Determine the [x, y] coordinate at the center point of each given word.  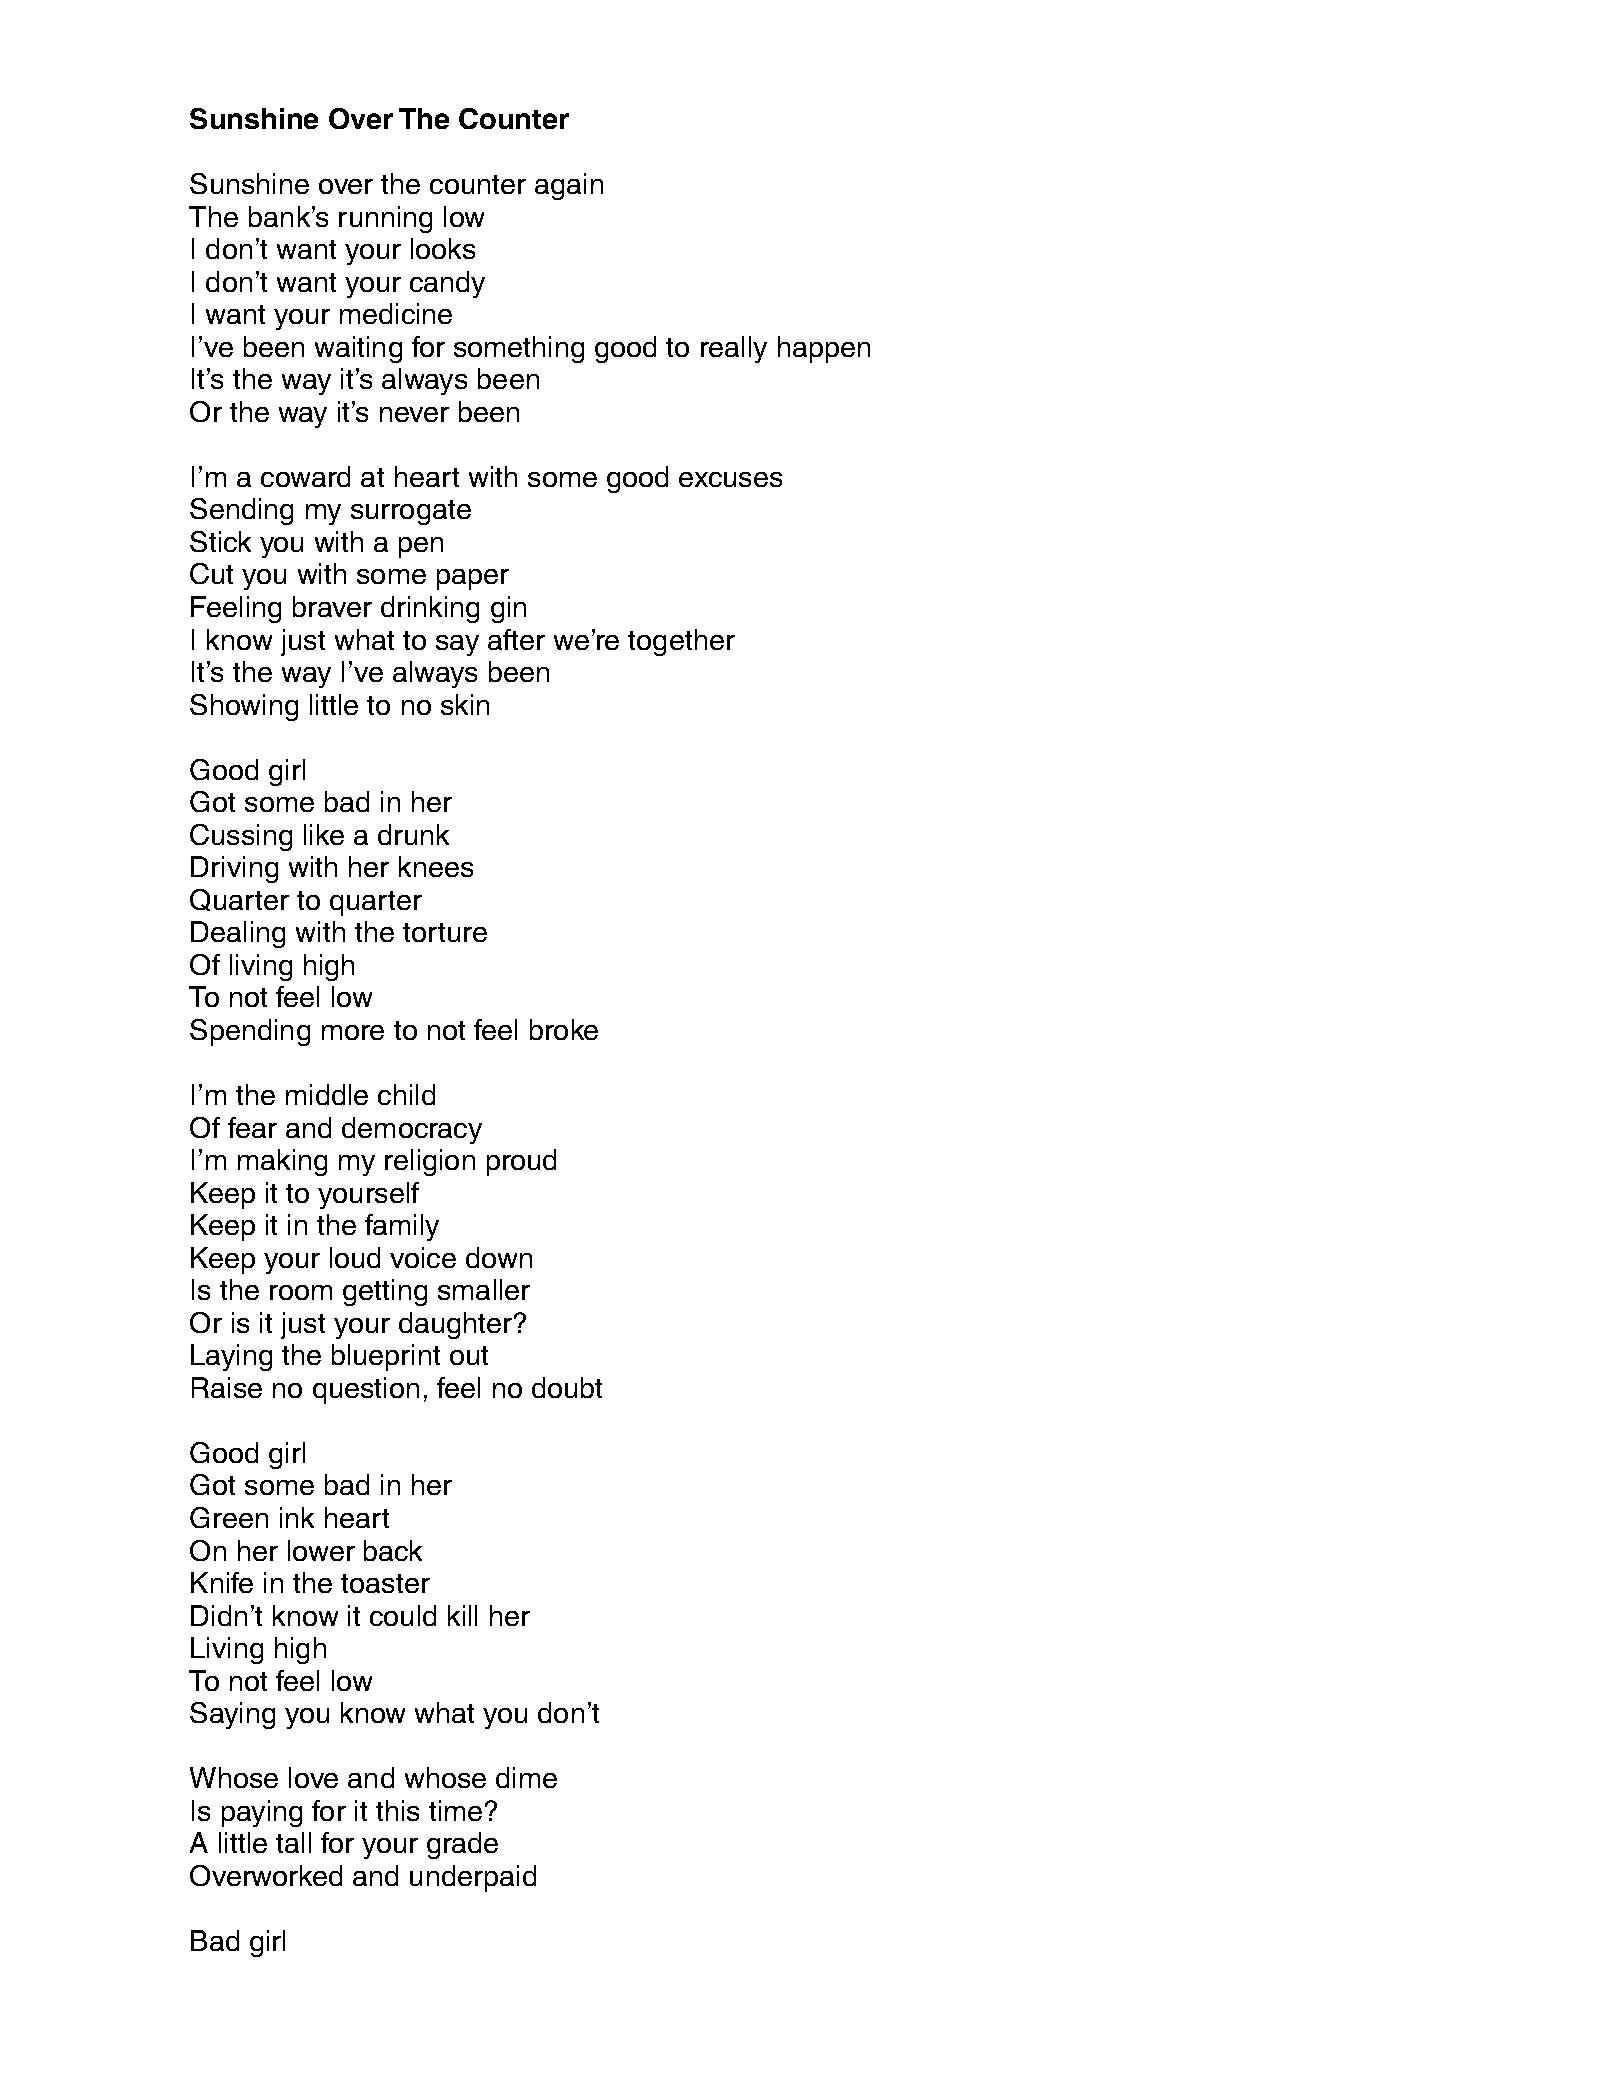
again [569, 186]
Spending [250, 1032]
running [385, 219]
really [734, 349]
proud [521, 1162]
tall [293, 1842]
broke [564, 1029]
